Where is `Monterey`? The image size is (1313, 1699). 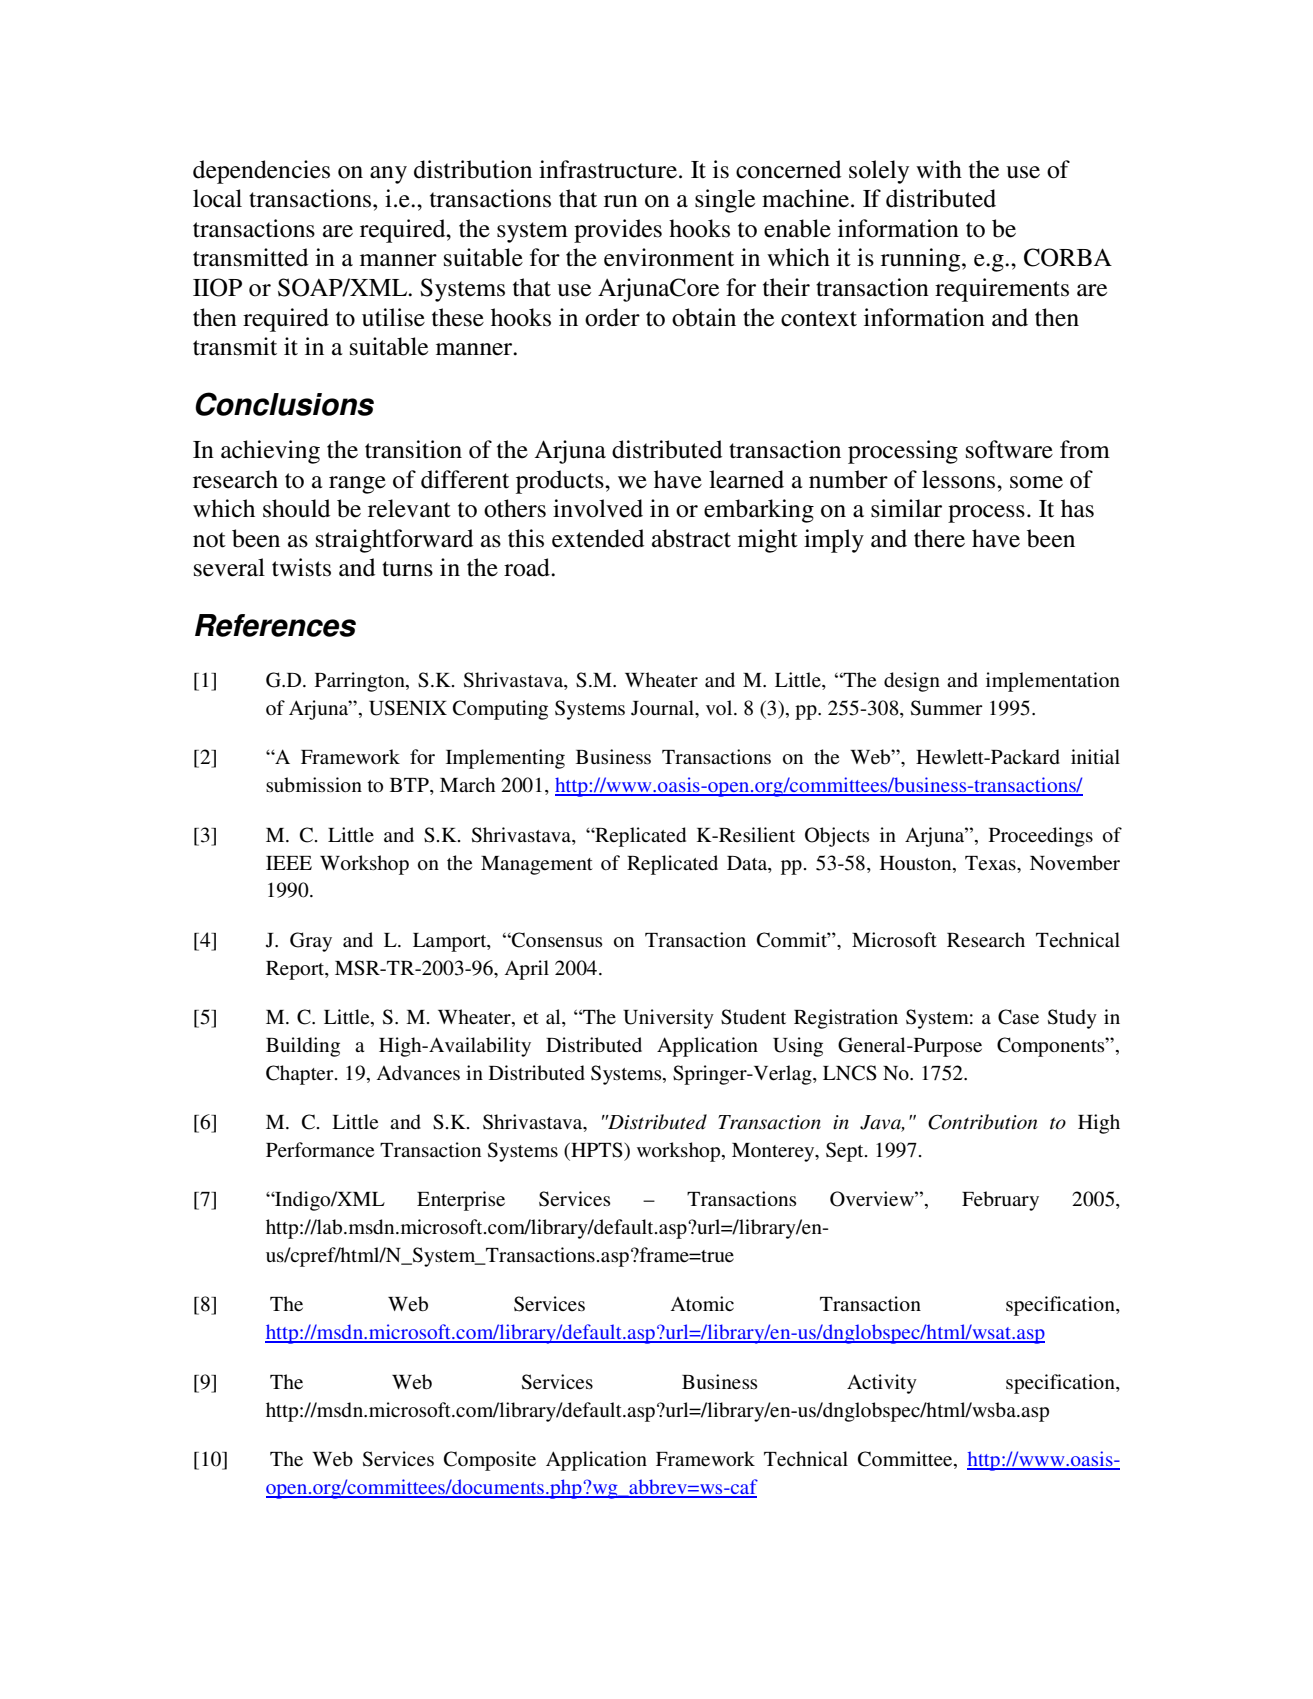 Monterey is located at coordinates (774, 1152).
